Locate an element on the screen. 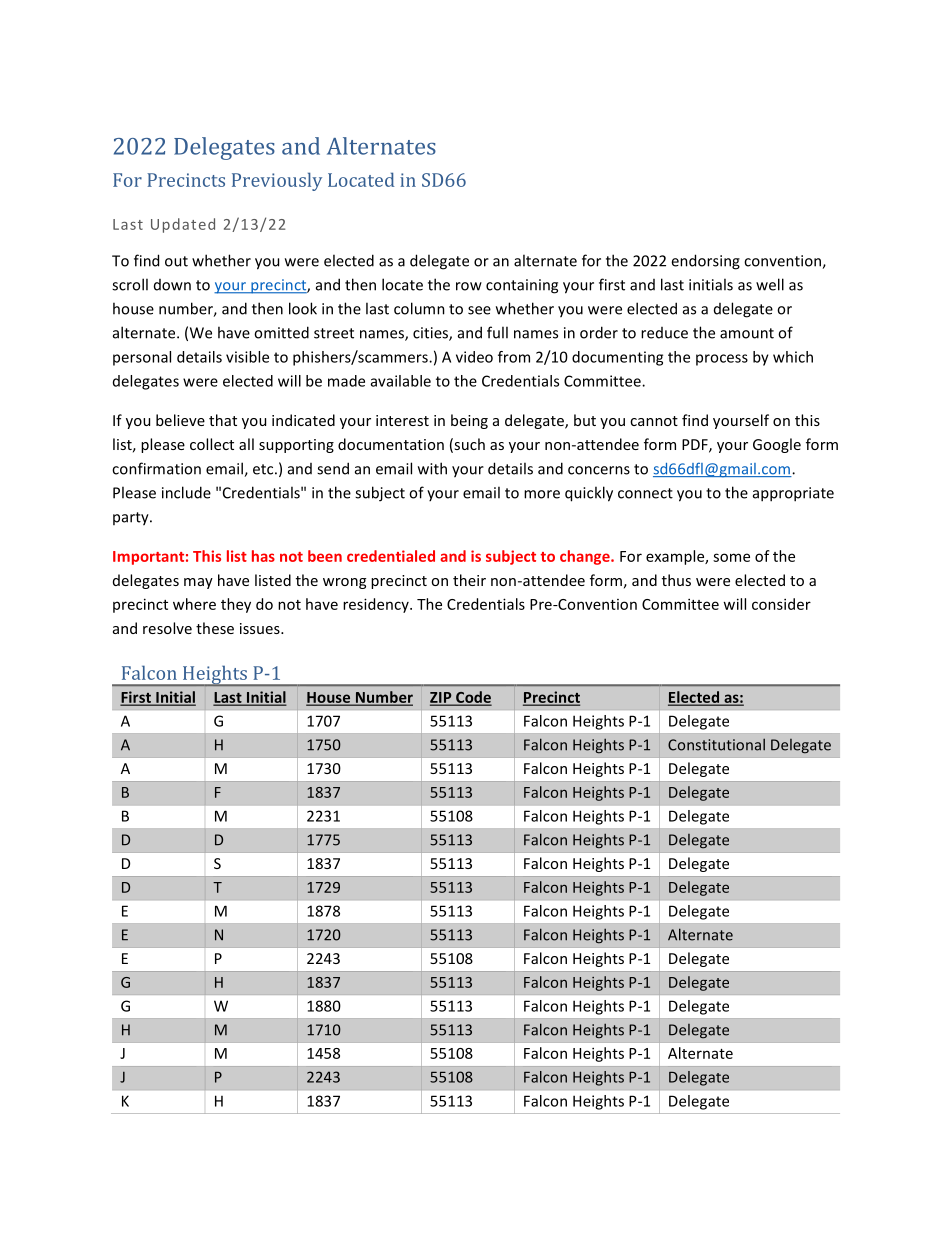 Image resolution: width=952 pixels, height=1233 pixels. collect is located at coordinates (212, 444).
